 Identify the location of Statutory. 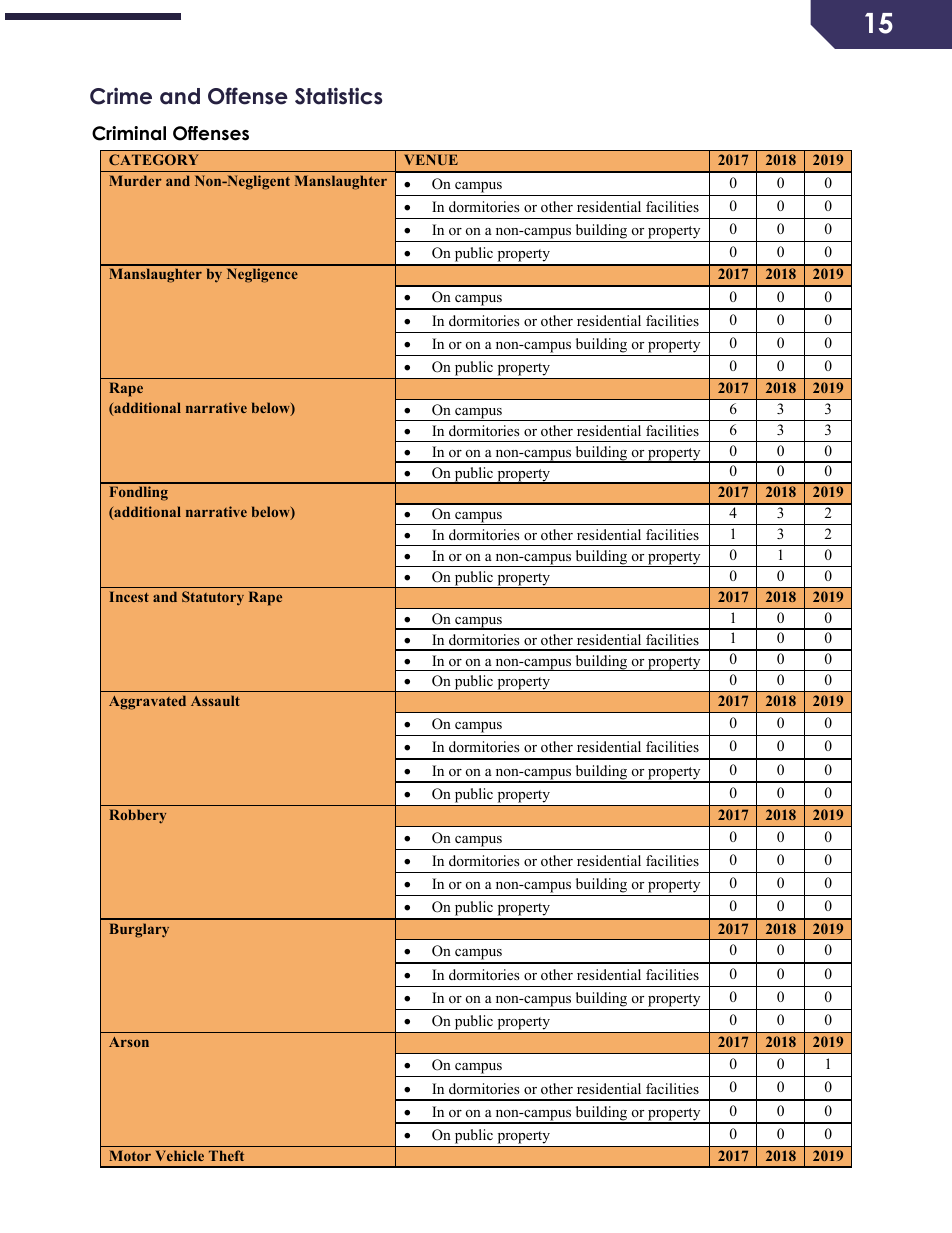
(213, 598).
